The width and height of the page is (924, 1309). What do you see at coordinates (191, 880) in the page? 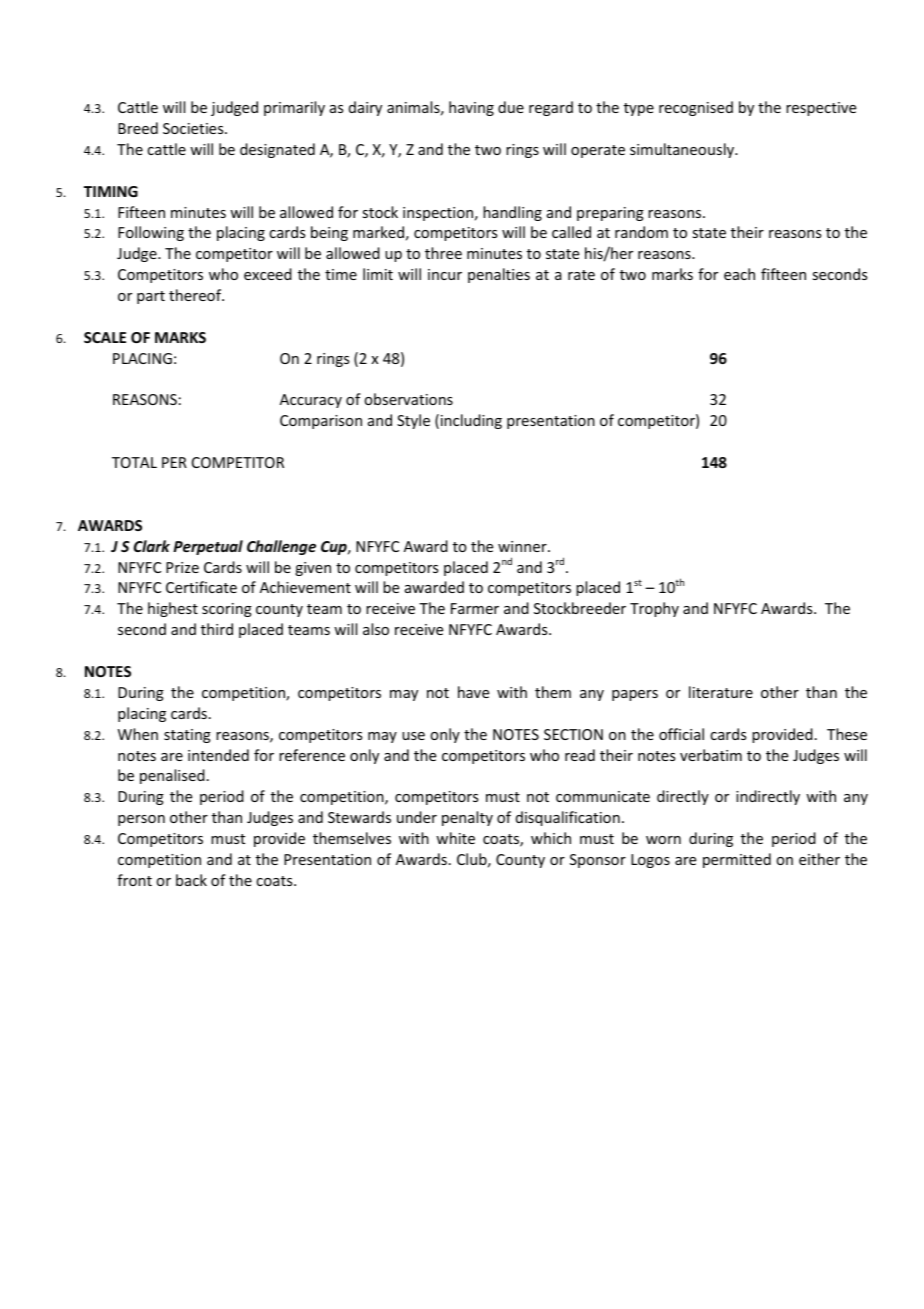
I see `back` at bounding box center [191, 880].
